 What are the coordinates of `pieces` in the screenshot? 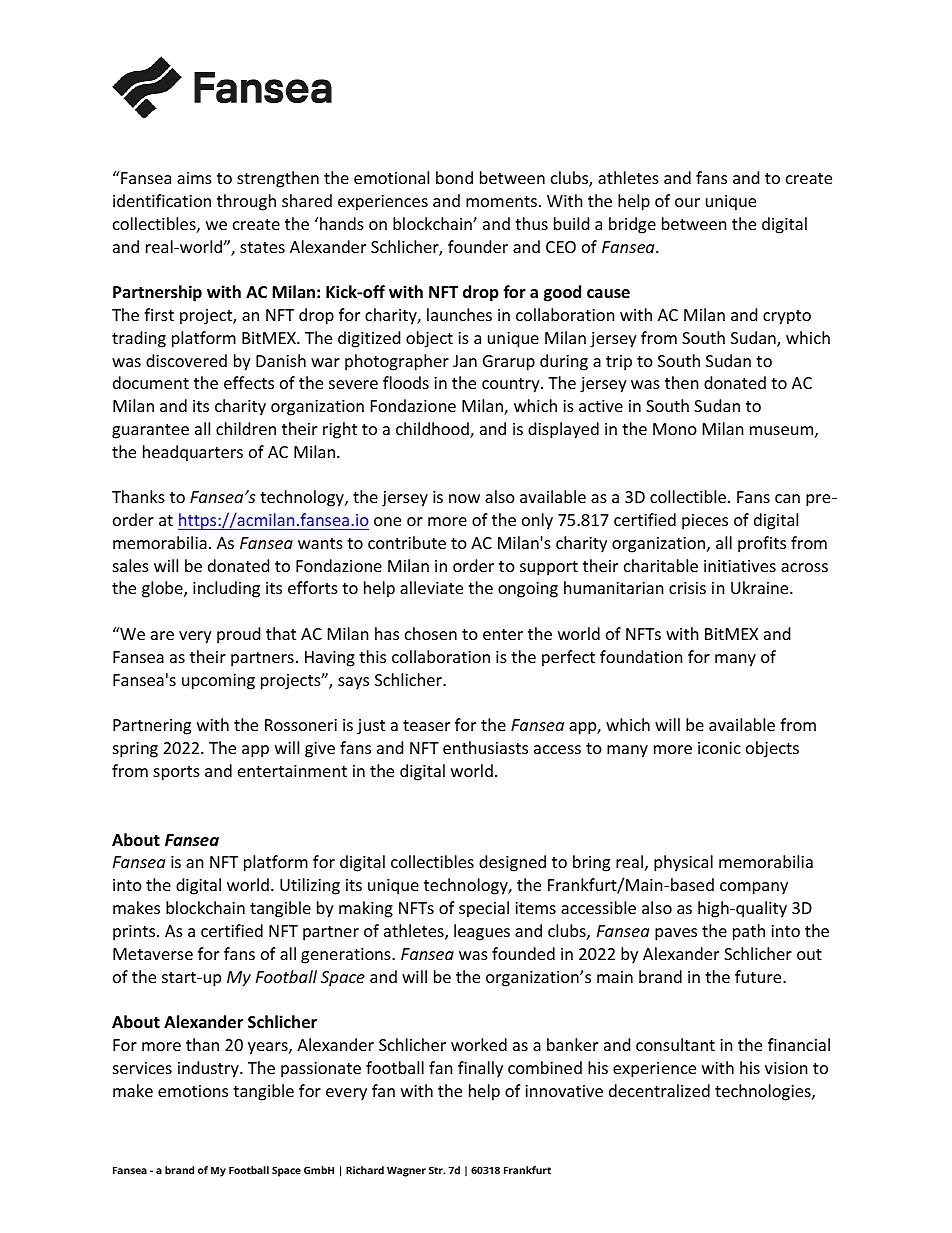 It's located at (705, 522).
